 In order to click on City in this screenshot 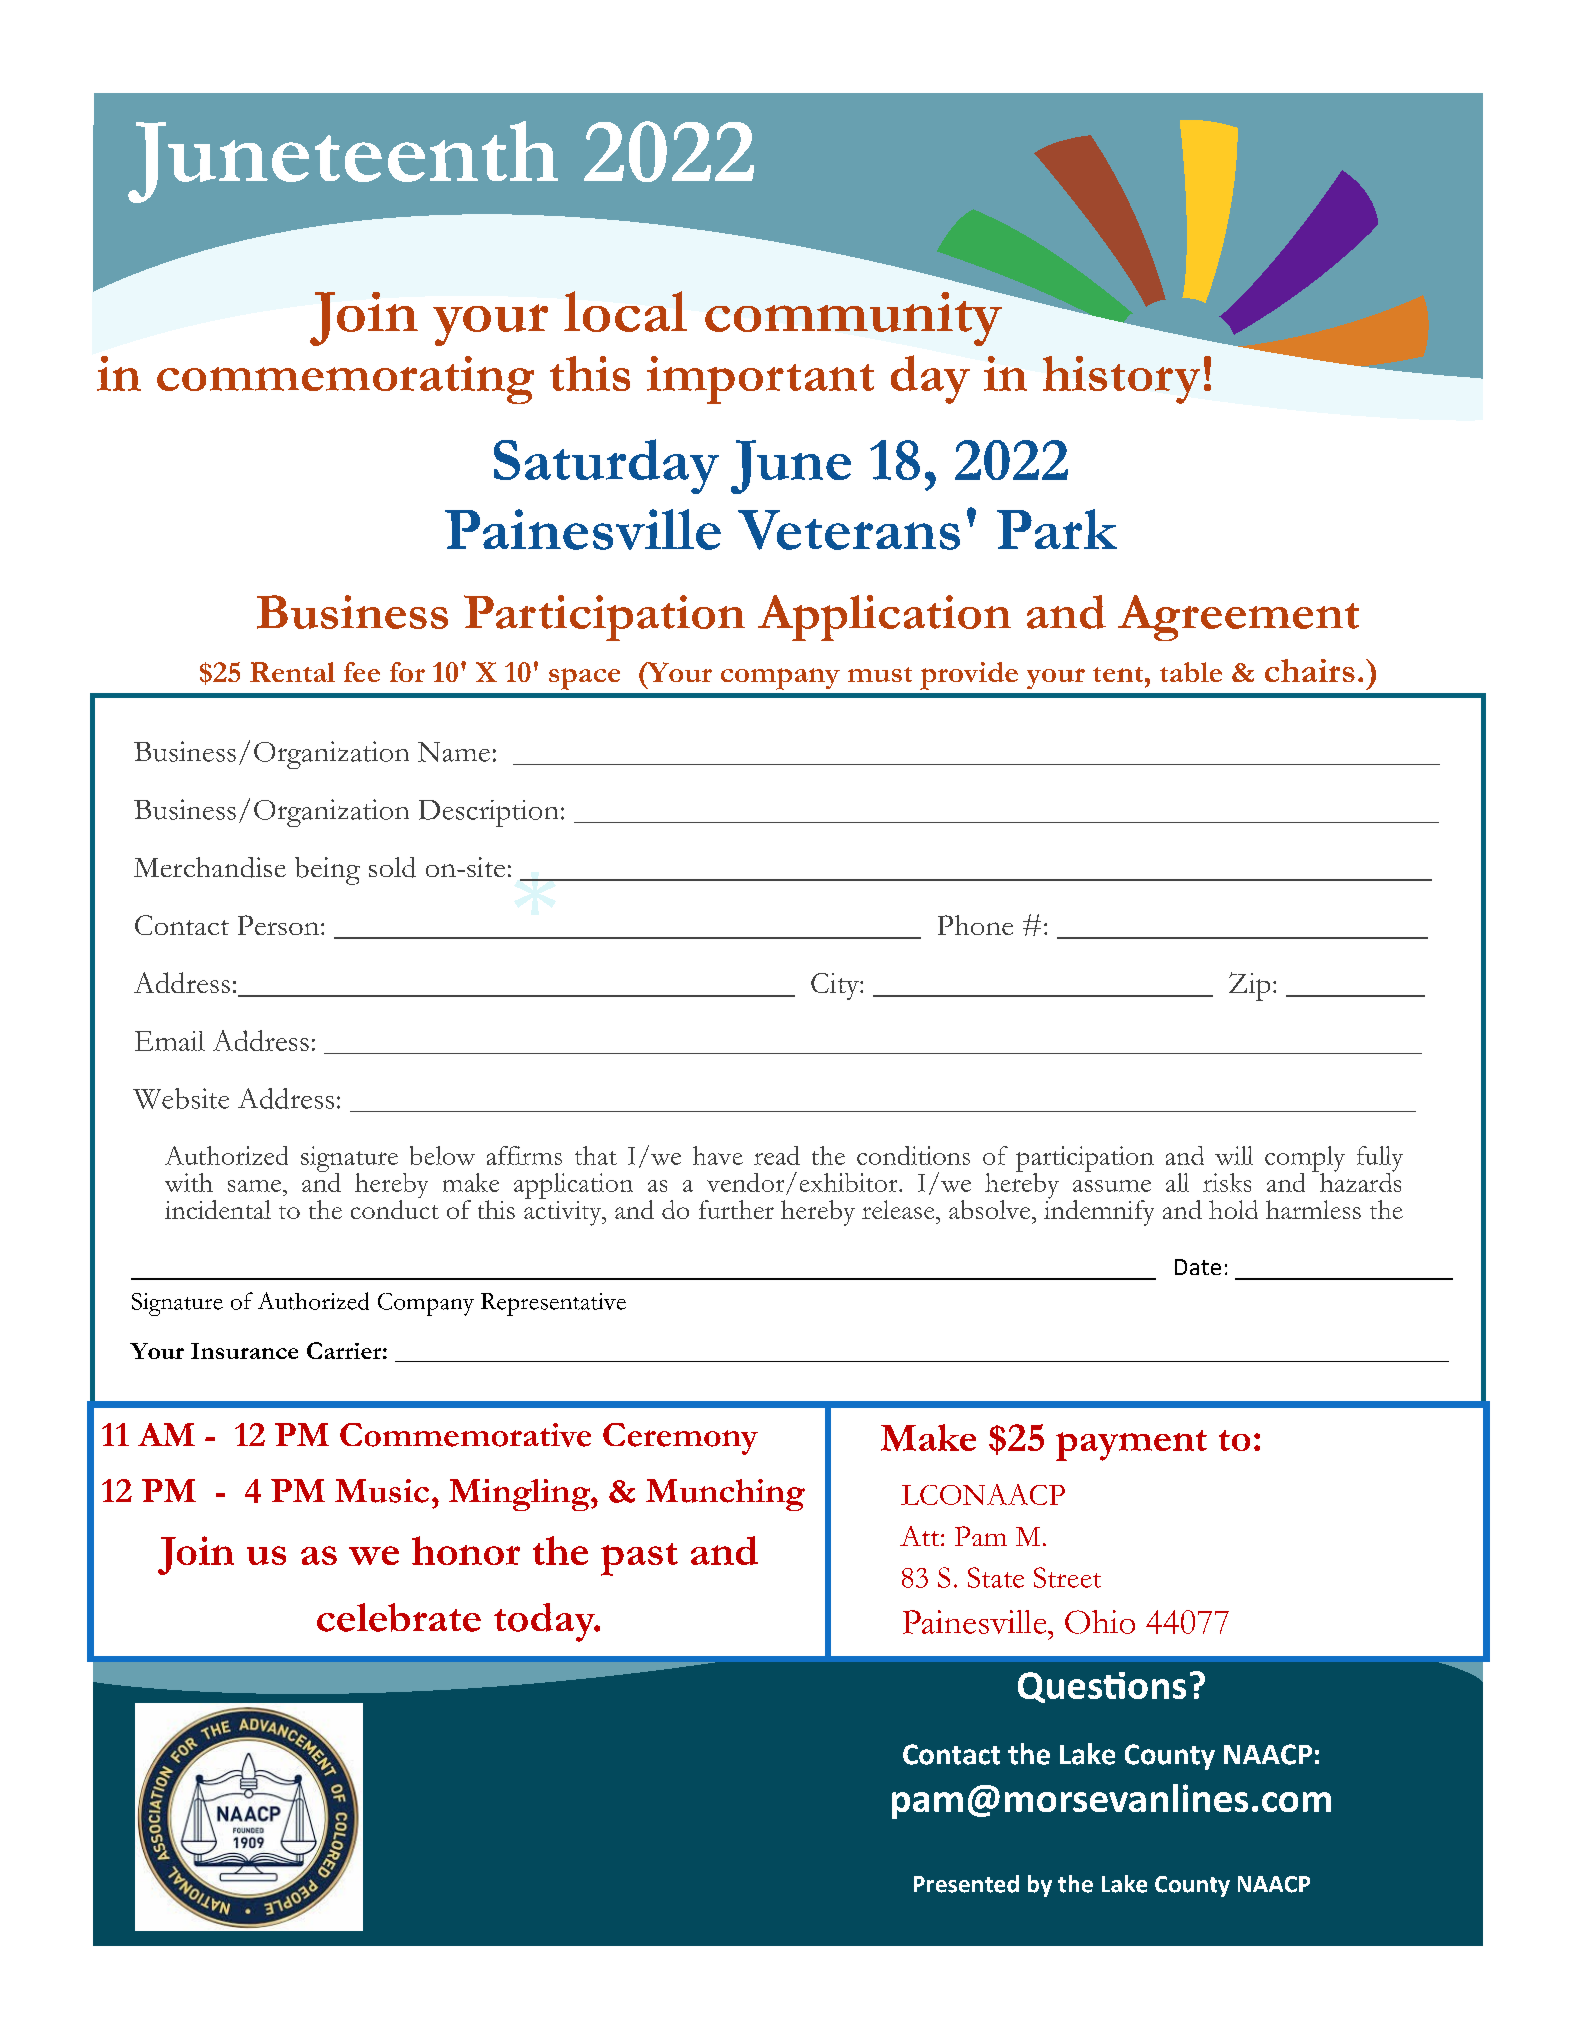, I will do `click(836, 986)`.
